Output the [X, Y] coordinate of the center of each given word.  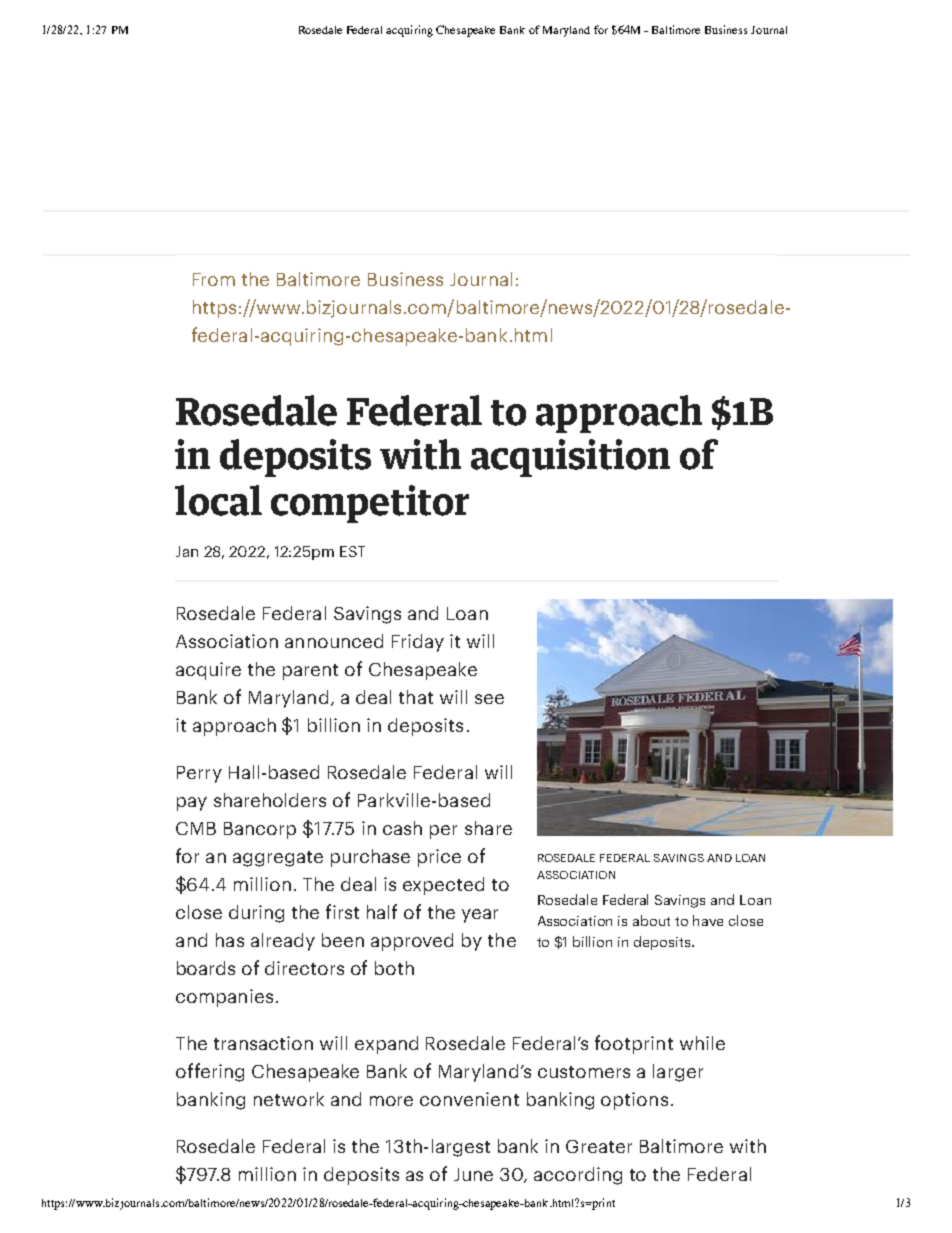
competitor [370, 504]
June [473, 1174]
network [289, 1099]
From [214, 279]
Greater [599, 1146]
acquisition [570, 458]
